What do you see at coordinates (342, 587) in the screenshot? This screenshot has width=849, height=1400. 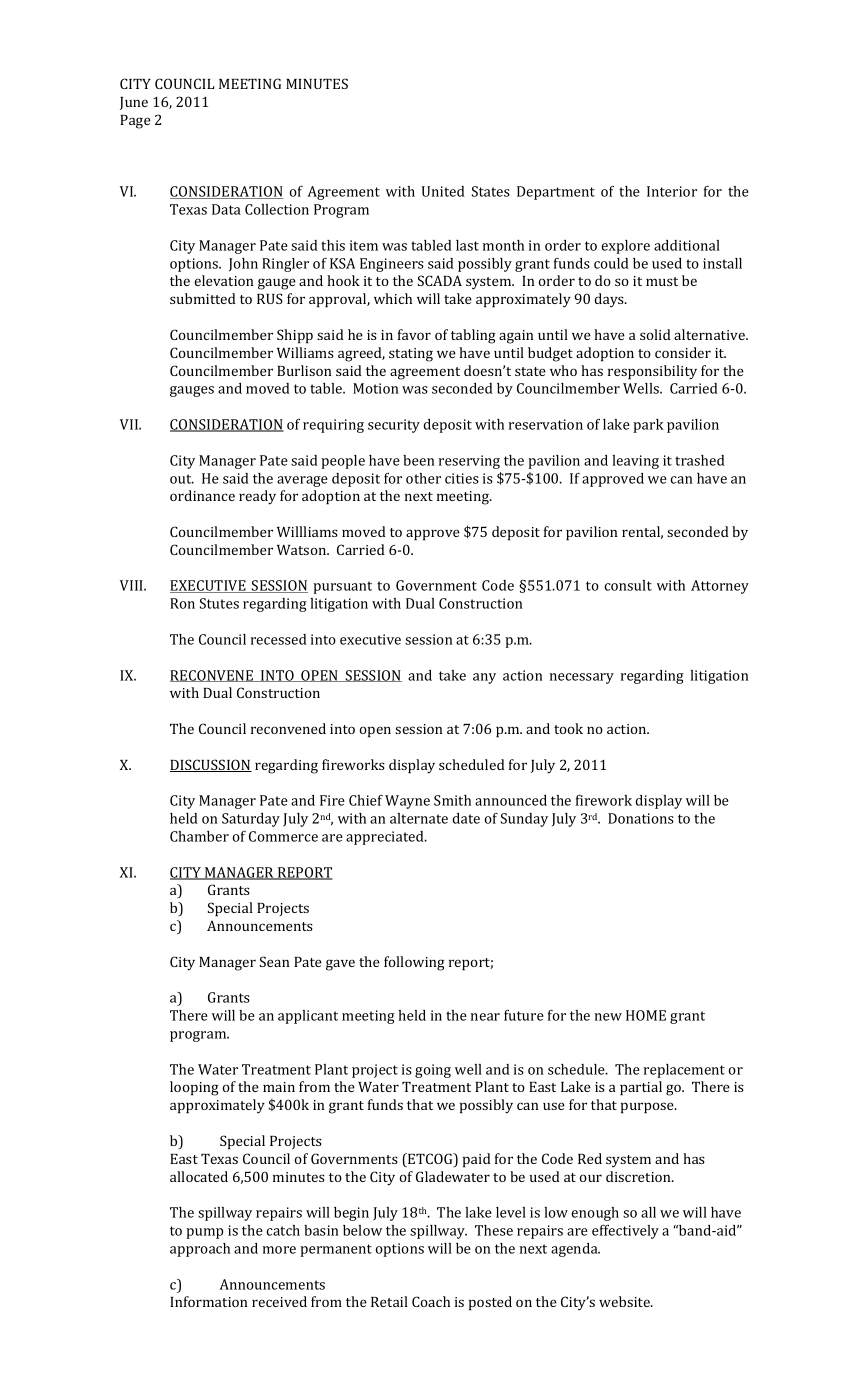 I see `pursuant` at bounding box center [342, 587].
